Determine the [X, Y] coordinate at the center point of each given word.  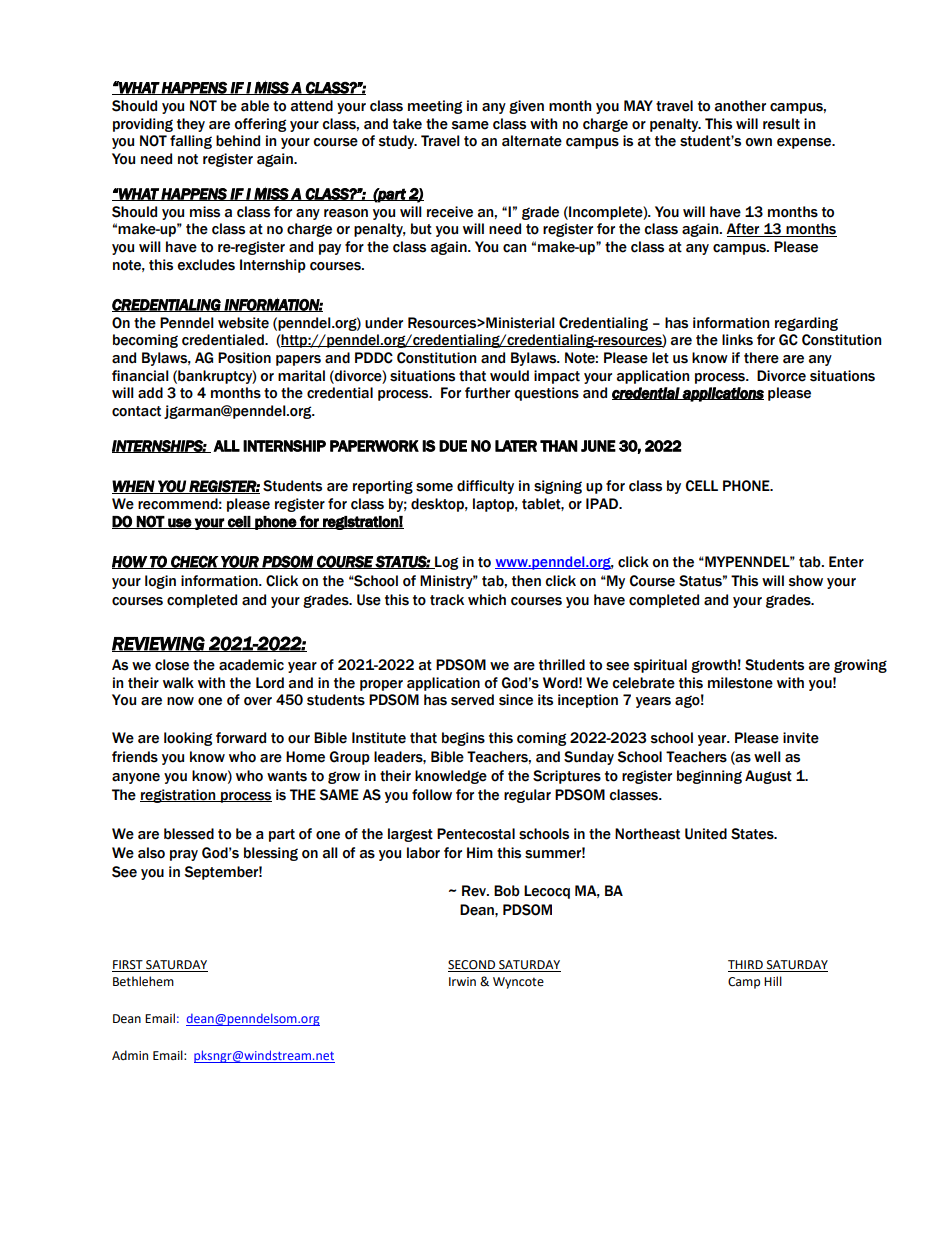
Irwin [462, 981]
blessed [189, 834]
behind [238, 141]
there [761, 358]
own [758, 142]
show [806, 581]
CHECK [194, 562]
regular [527, 796]
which [487, 600]
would [509, 376]
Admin [130, 1055]
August [768, 777]
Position [244, 358]
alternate [532, 141]
